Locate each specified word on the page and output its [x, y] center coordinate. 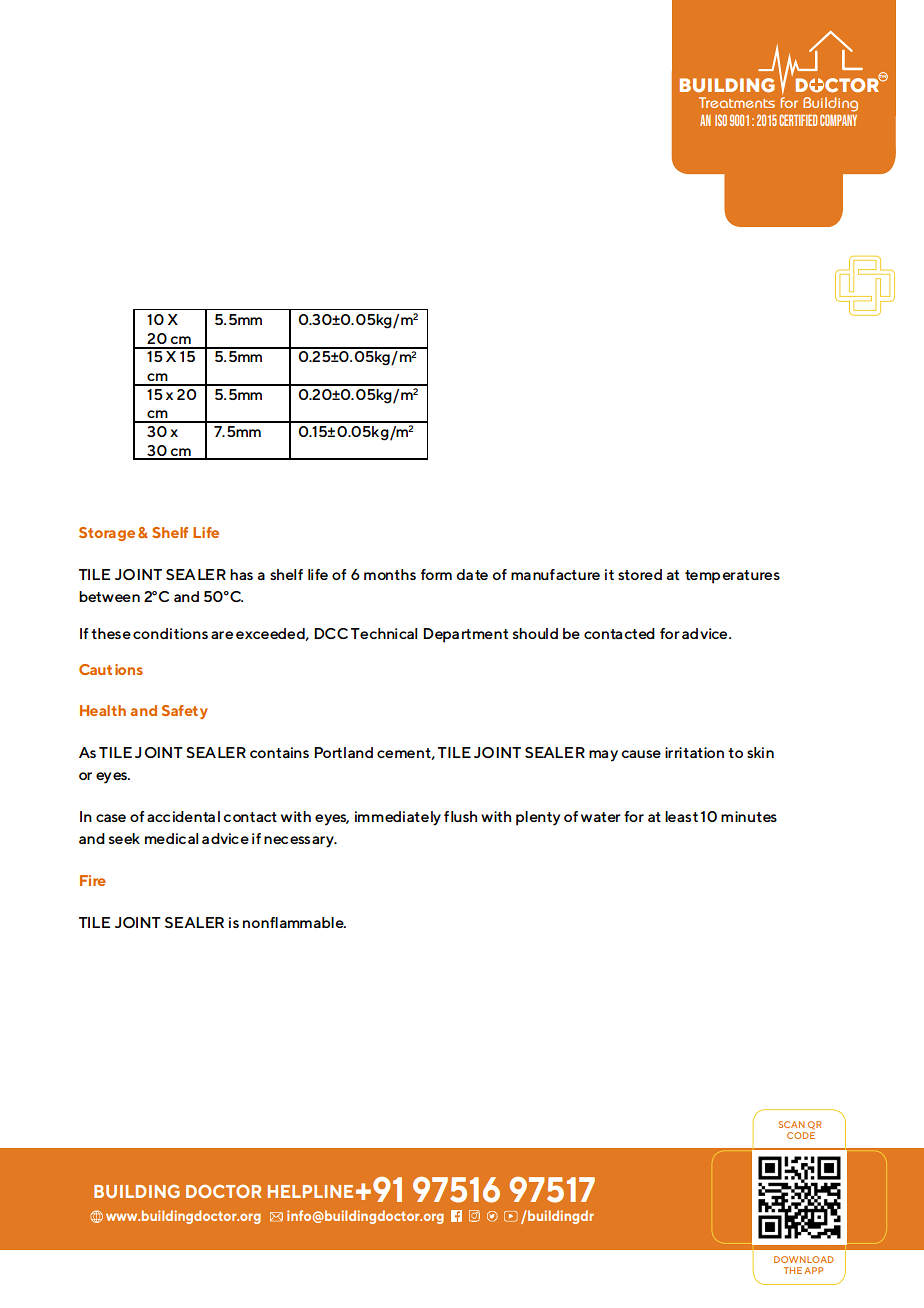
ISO [721, 120]
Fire [93, 880]
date [472, 574]
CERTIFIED [798, 120]
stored [640, 574]
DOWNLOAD [804, 1259]
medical [171, 838]
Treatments [737, 102]
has [241, 574]
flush [460, 816]
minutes [749, 816]
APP [813, 1270]
